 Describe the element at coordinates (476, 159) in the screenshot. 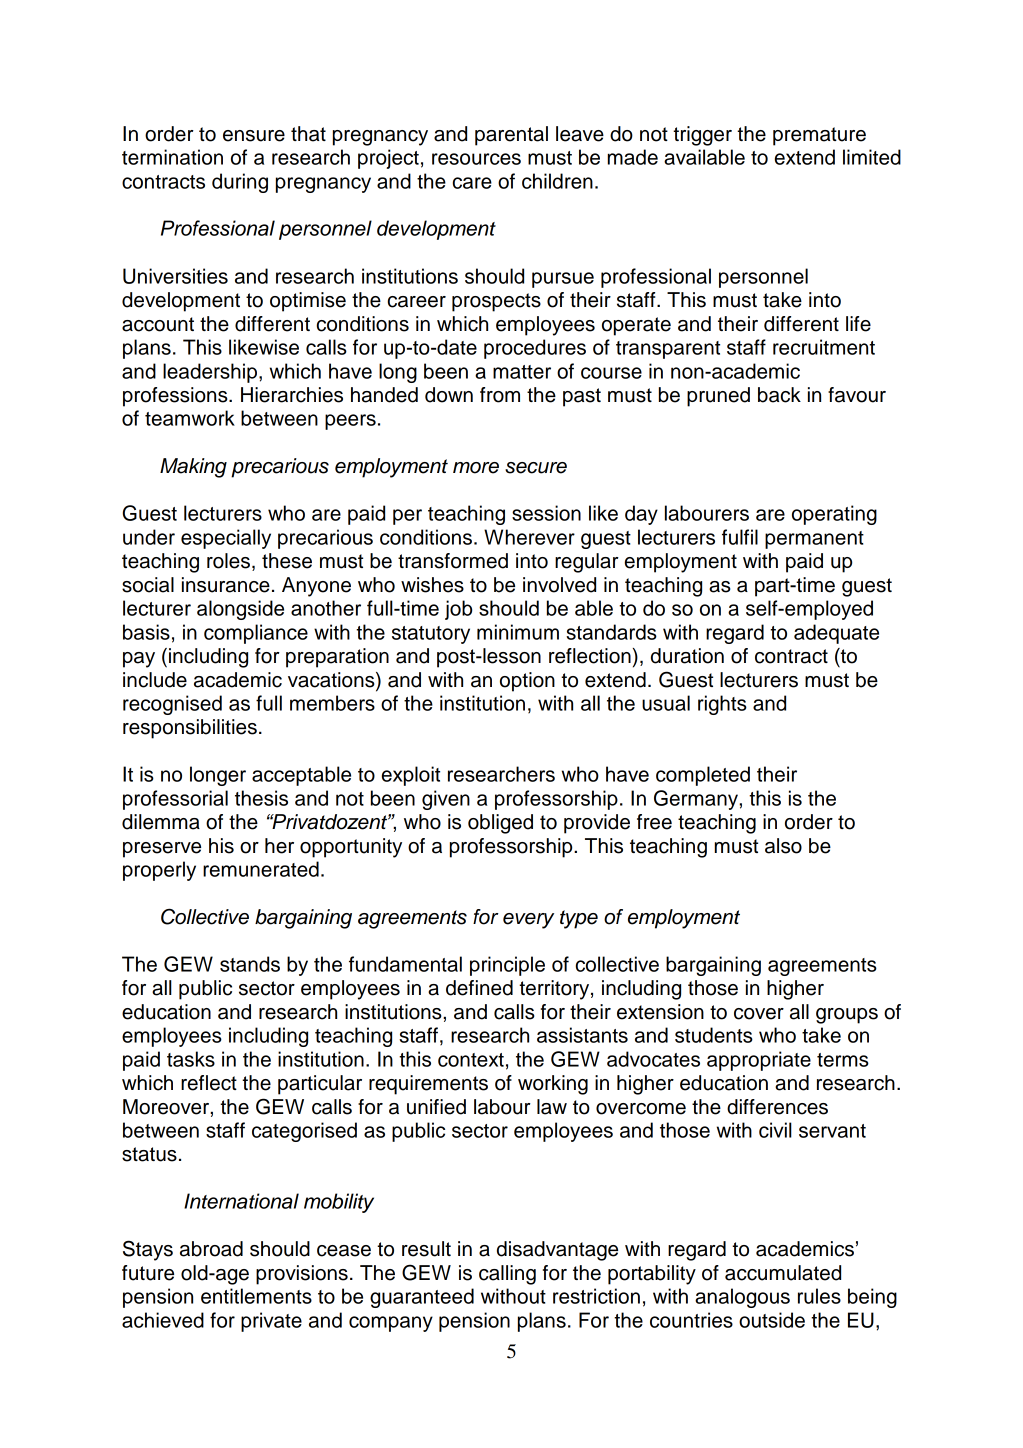

I see `resources` at that location.
